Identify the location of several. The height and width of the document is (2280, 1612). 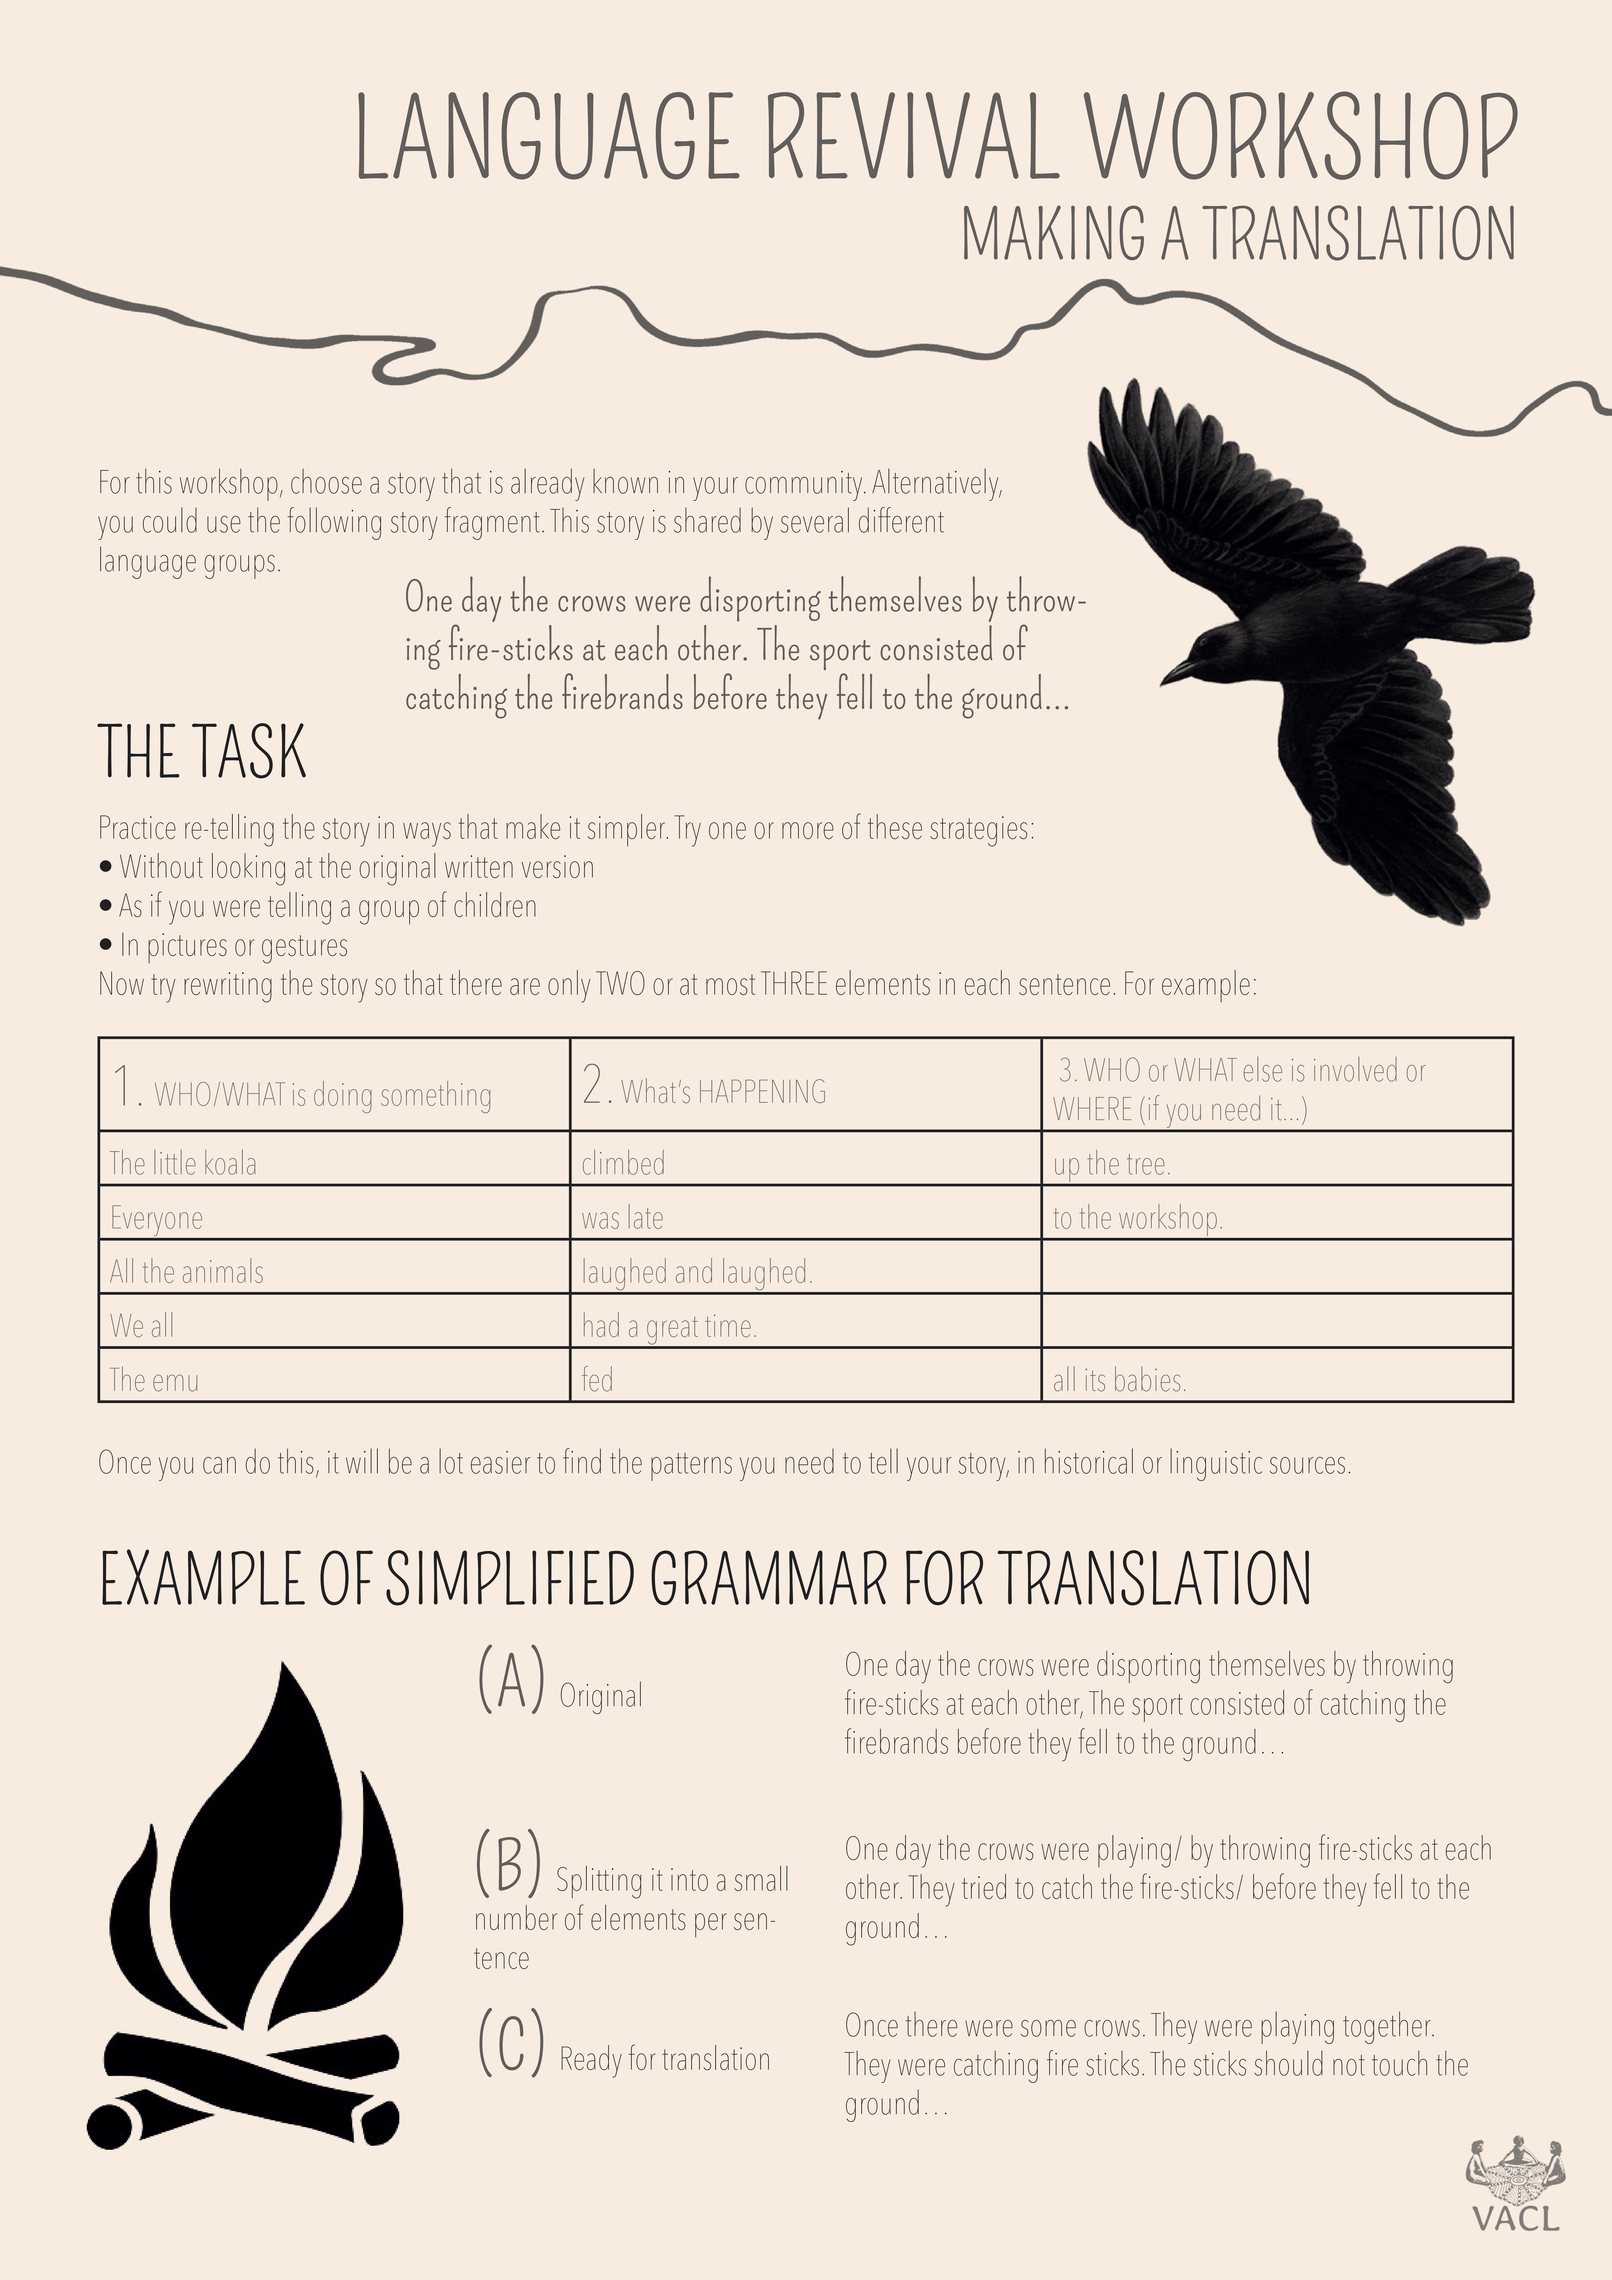
(815, 520).
